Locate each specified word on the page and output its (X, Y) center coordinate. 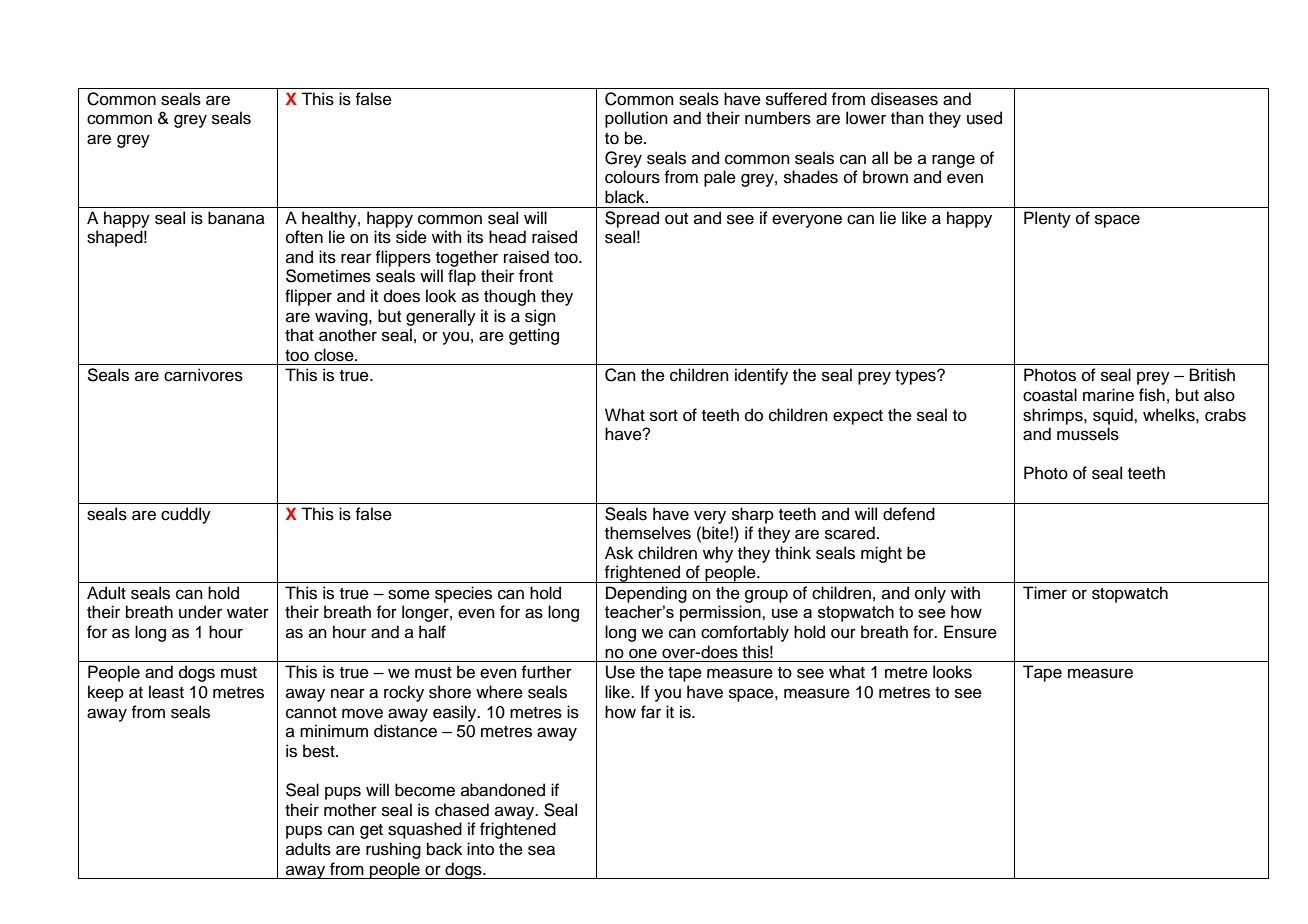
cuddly (186, 515)
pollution (636, 119)
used (984, 118)
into (480, 849)
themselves (648, 533)
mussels (1088, 434)
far (651, 712)
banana (236, 218)
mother (350, 810)
